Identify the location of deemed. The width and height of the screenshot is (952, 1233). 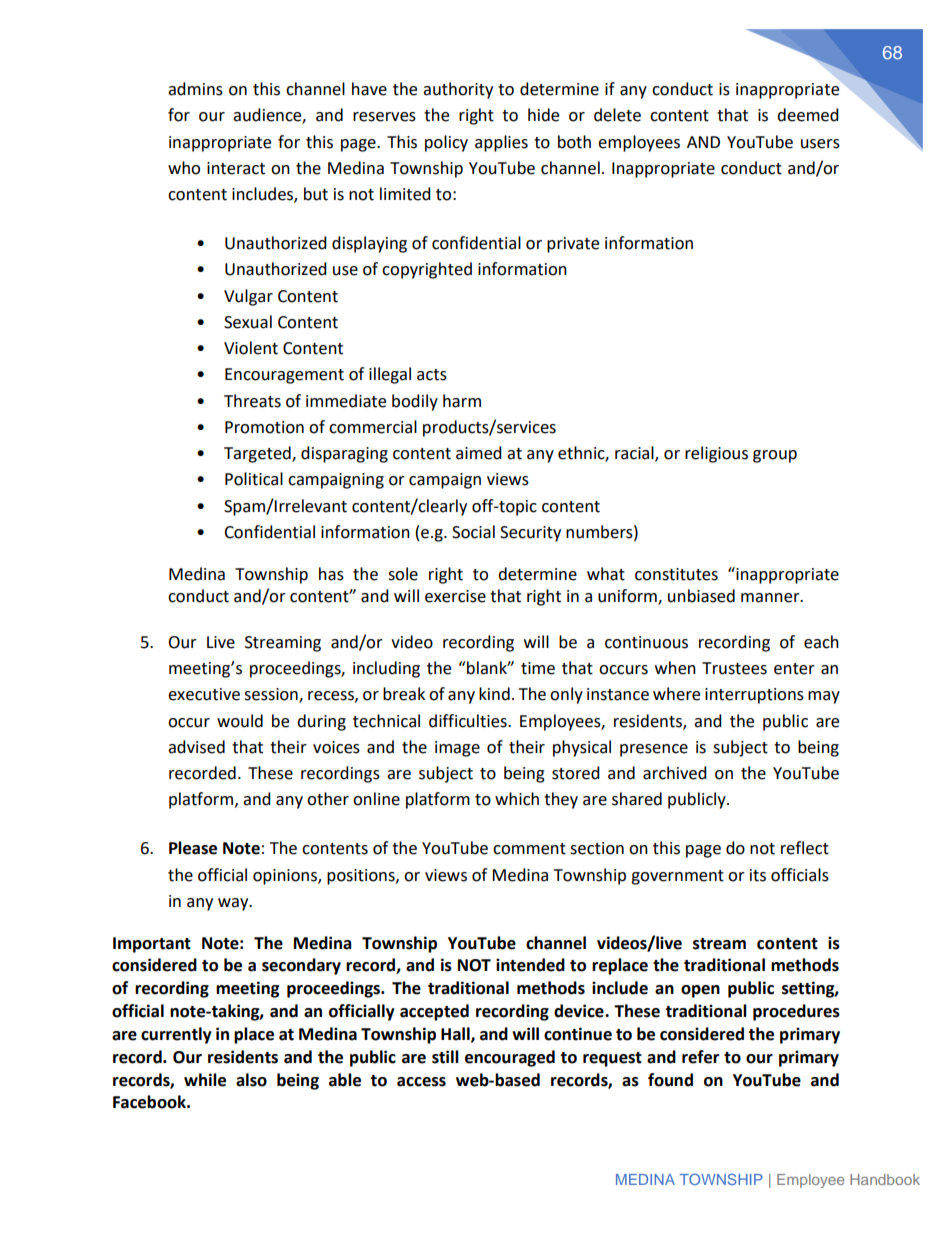
(808, 115).
